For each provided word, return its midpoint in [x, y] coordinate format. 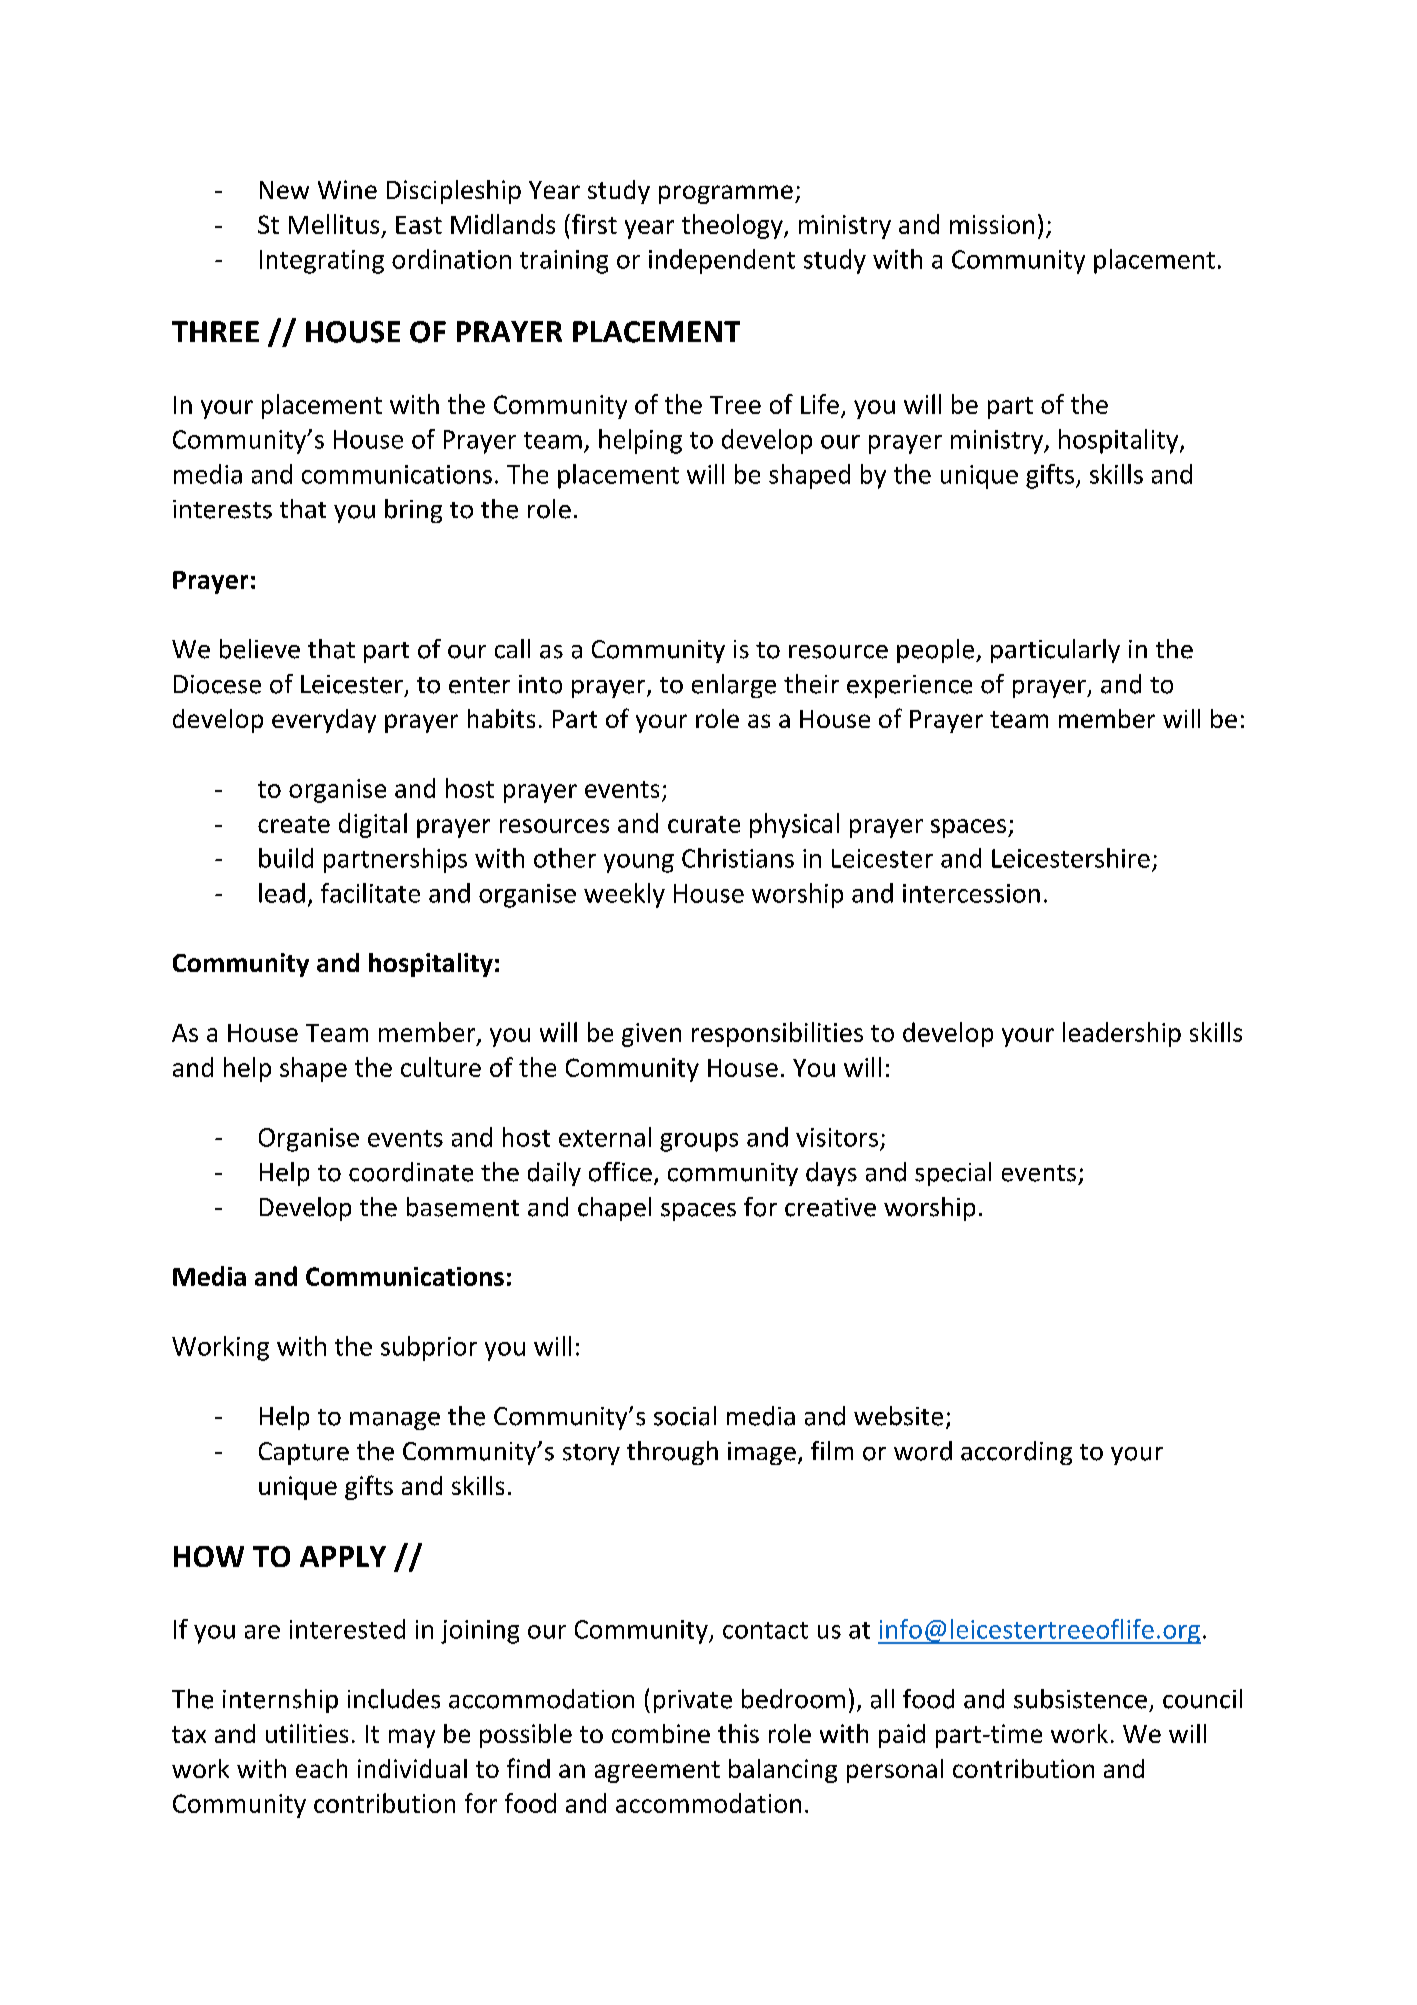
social [685, 1416]
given [651, 1035]
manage [395, 1421]
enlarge [734, 686]
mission [992, 224]
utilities [307, 1733]
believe [260, 649]
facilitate [370, 893]
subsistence [1080, 1699]
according [1016, 1453]
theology [733, 226]
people [937, 651]
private [693, 1701]
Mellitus [334, 224]
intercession [971, 893]
